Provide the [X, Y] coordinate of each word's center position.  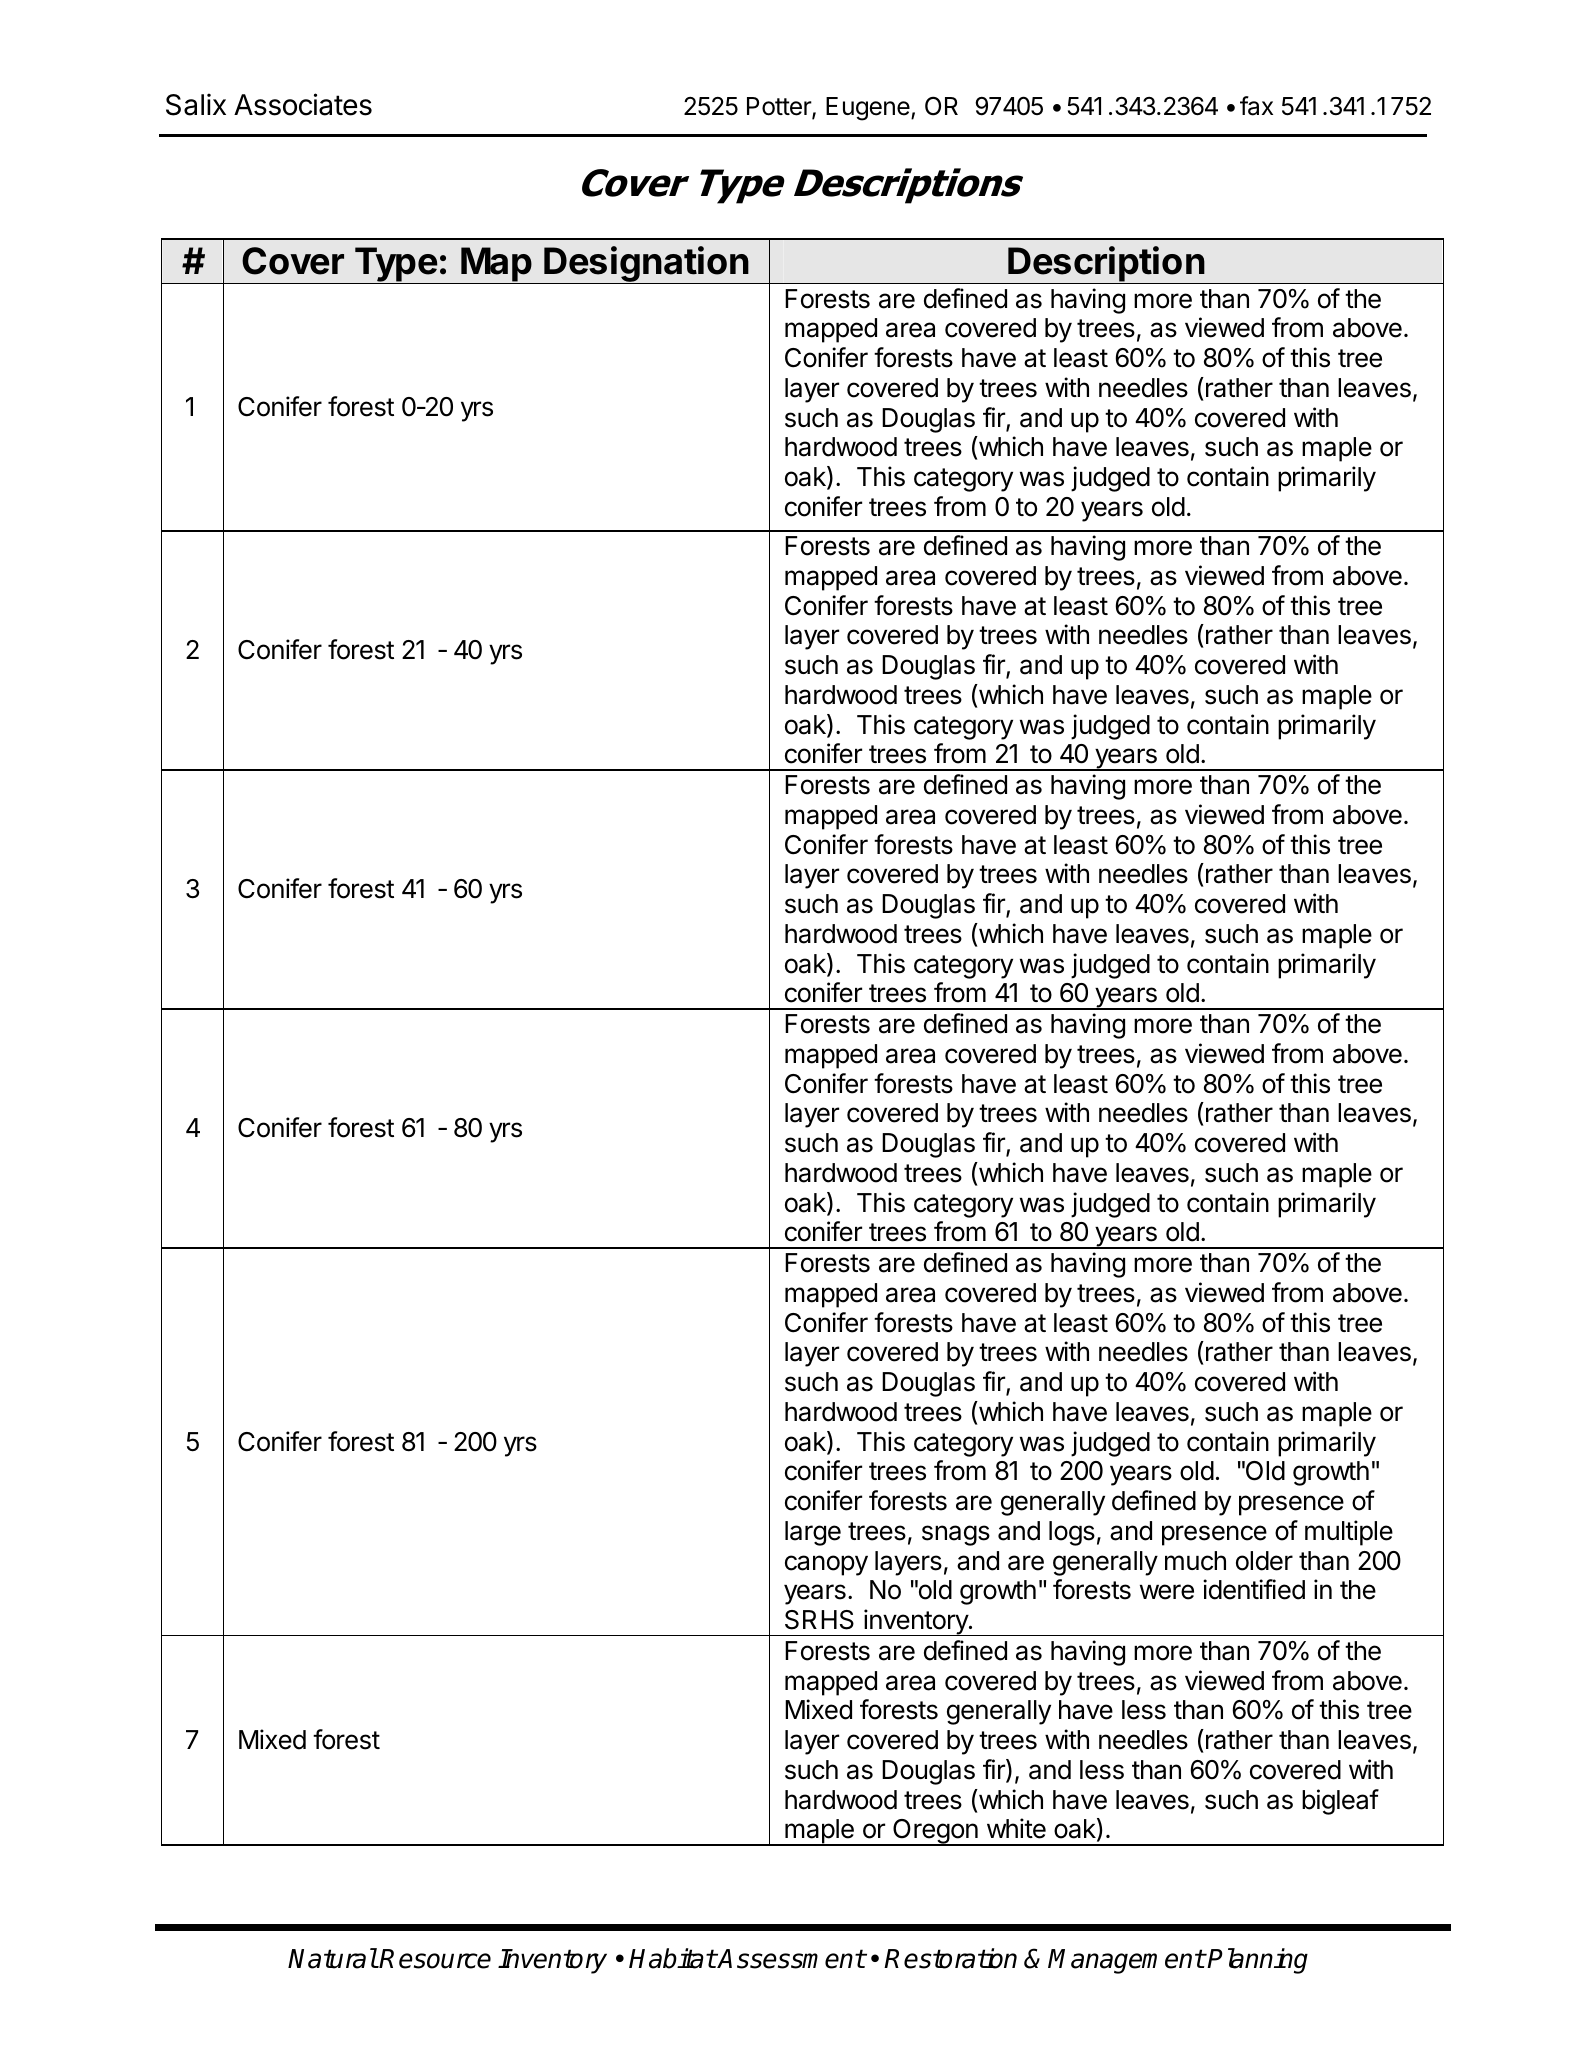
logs [1072, 1533]
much [1195, 1561]
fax [1256, 106]
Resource [435, 1959]
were [1167, 1592]
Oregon [935, 1832]
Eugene [868, 109]
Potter [780, 107]
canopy [826, 1565]
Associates [303, 104]
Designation [647, 265]
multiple [1349, 1533]
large [813, 1533]
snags [956, 1535]
